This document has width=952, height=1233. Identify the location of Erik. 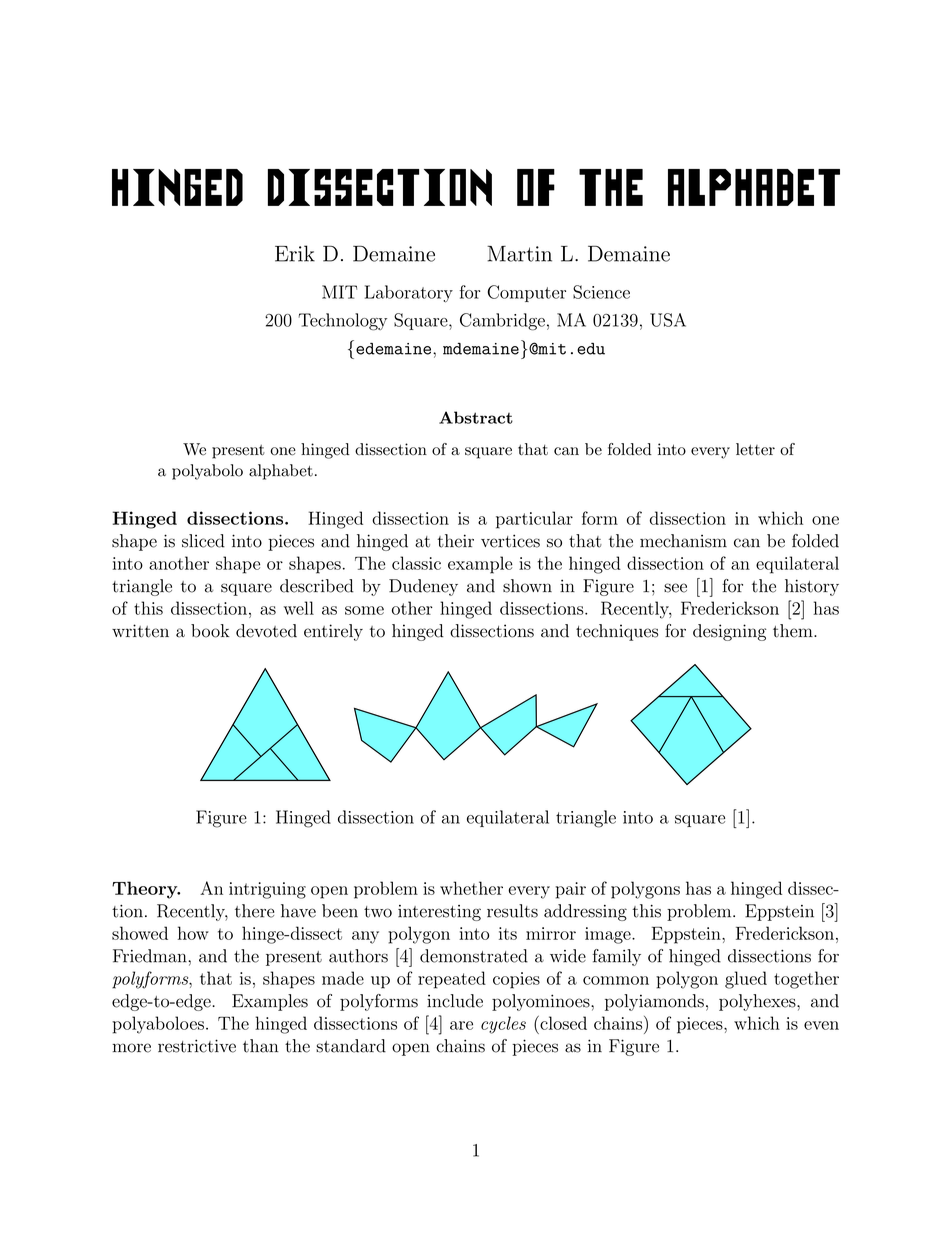
(295, 253).
